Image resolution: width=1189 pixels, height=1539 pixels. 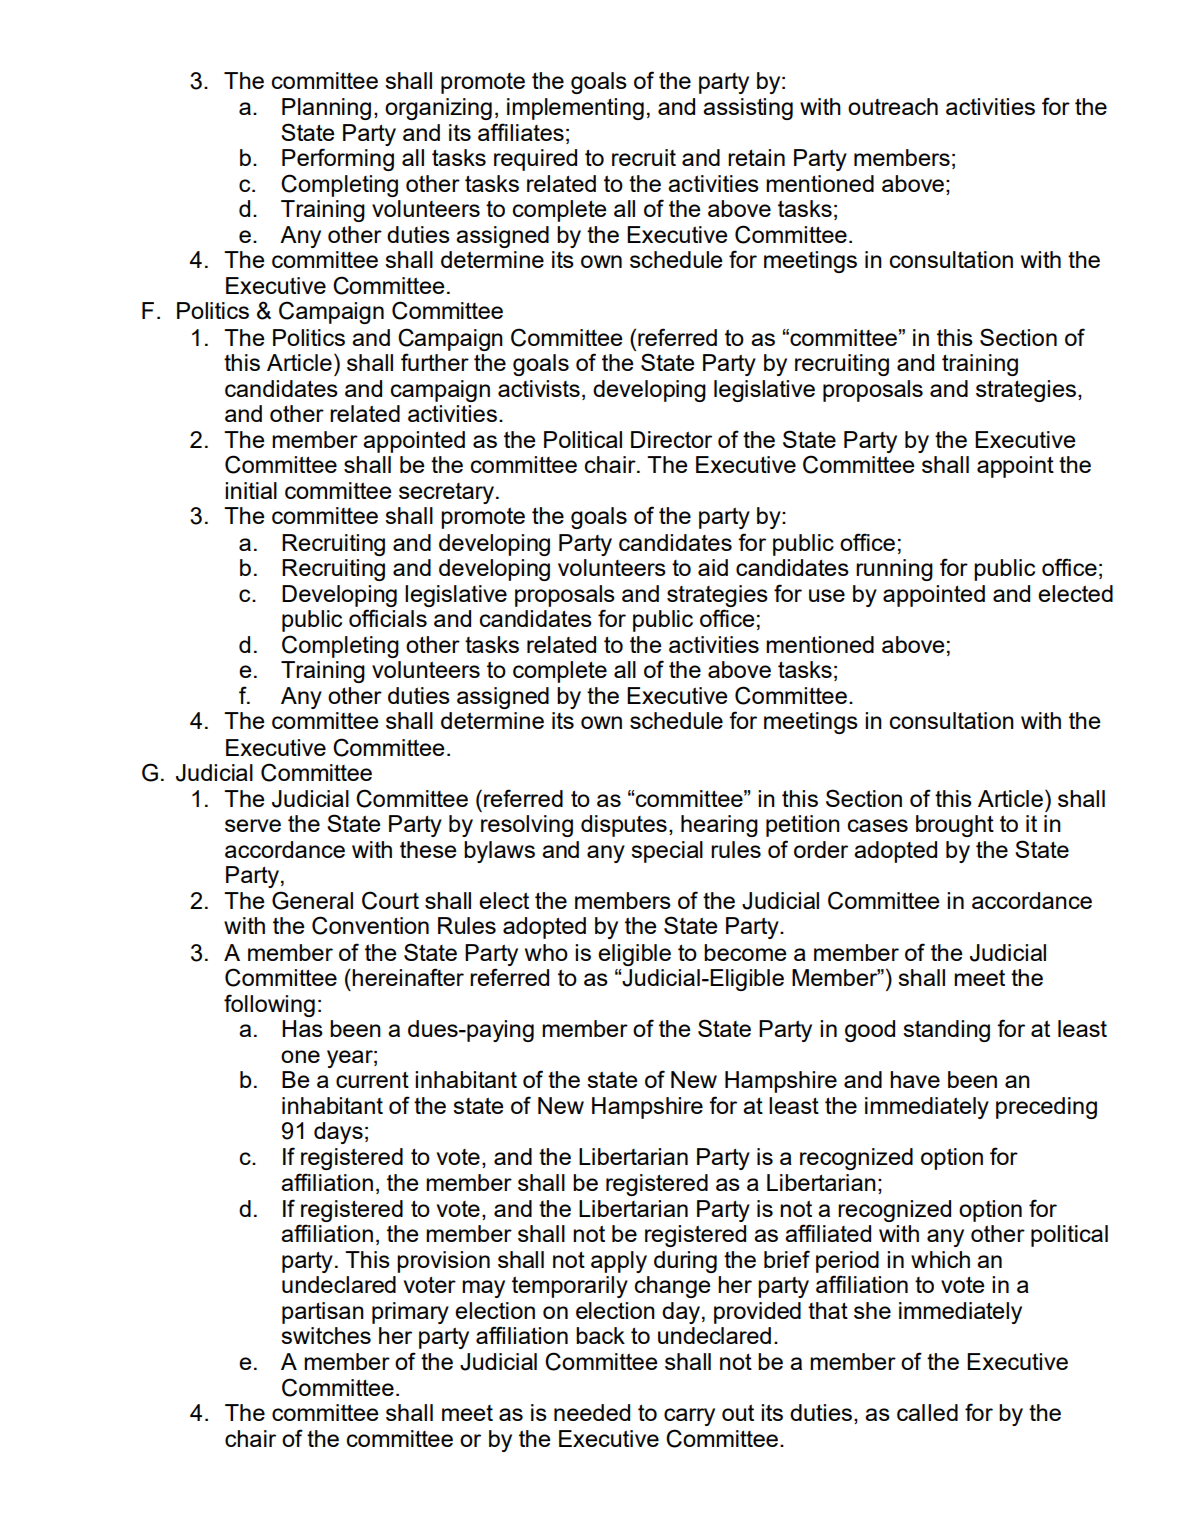 I want to click on implementing, so click(x=575, y=109).
